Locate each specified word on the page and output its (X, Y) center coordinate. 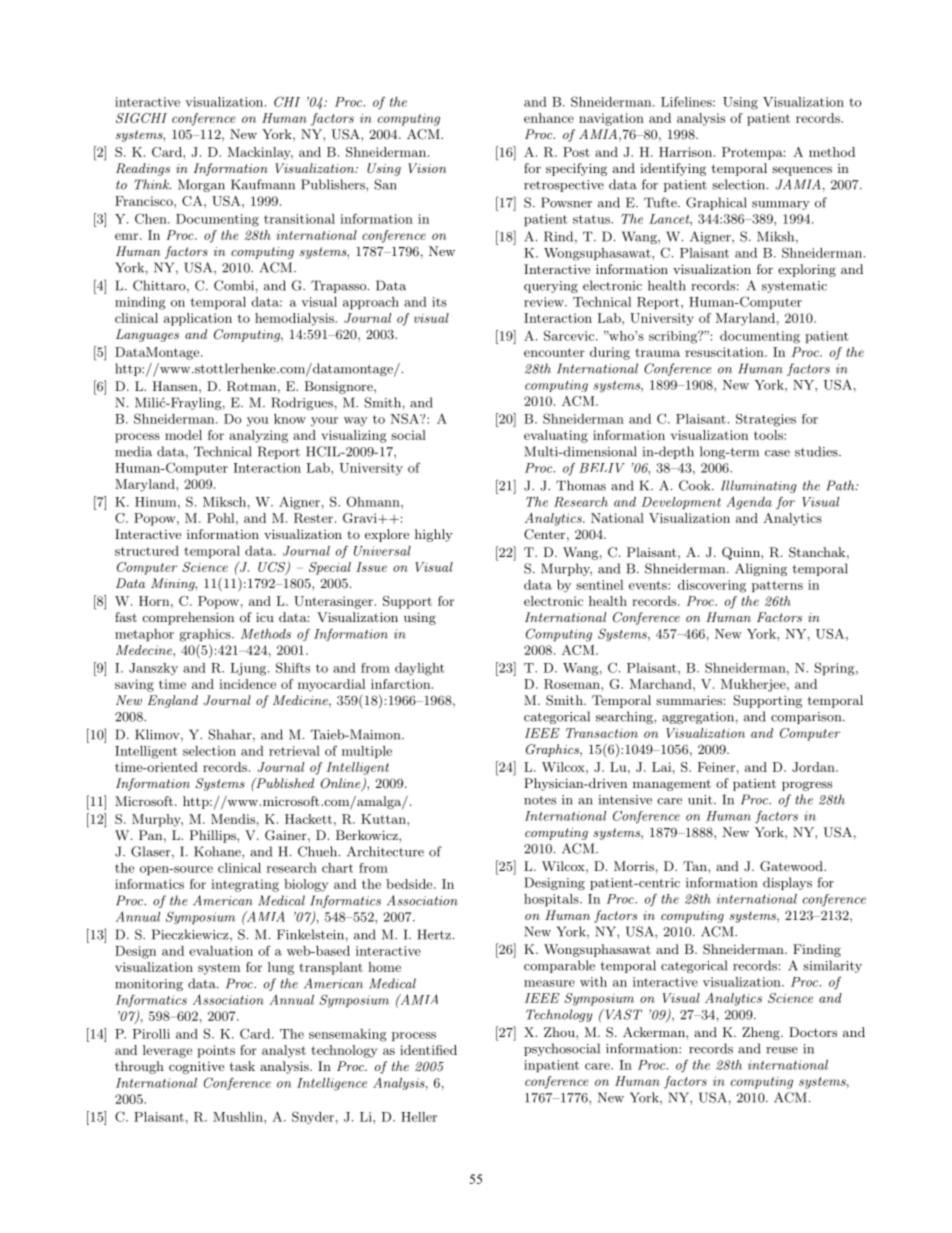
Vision (427, 168)
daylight (420, 669)
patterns (777, 586)
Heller (419, 1117)
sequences (802, 171)
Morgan (201, 185)
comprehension (188, 618)
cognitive (196, 1067)
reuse (782, 1050)
